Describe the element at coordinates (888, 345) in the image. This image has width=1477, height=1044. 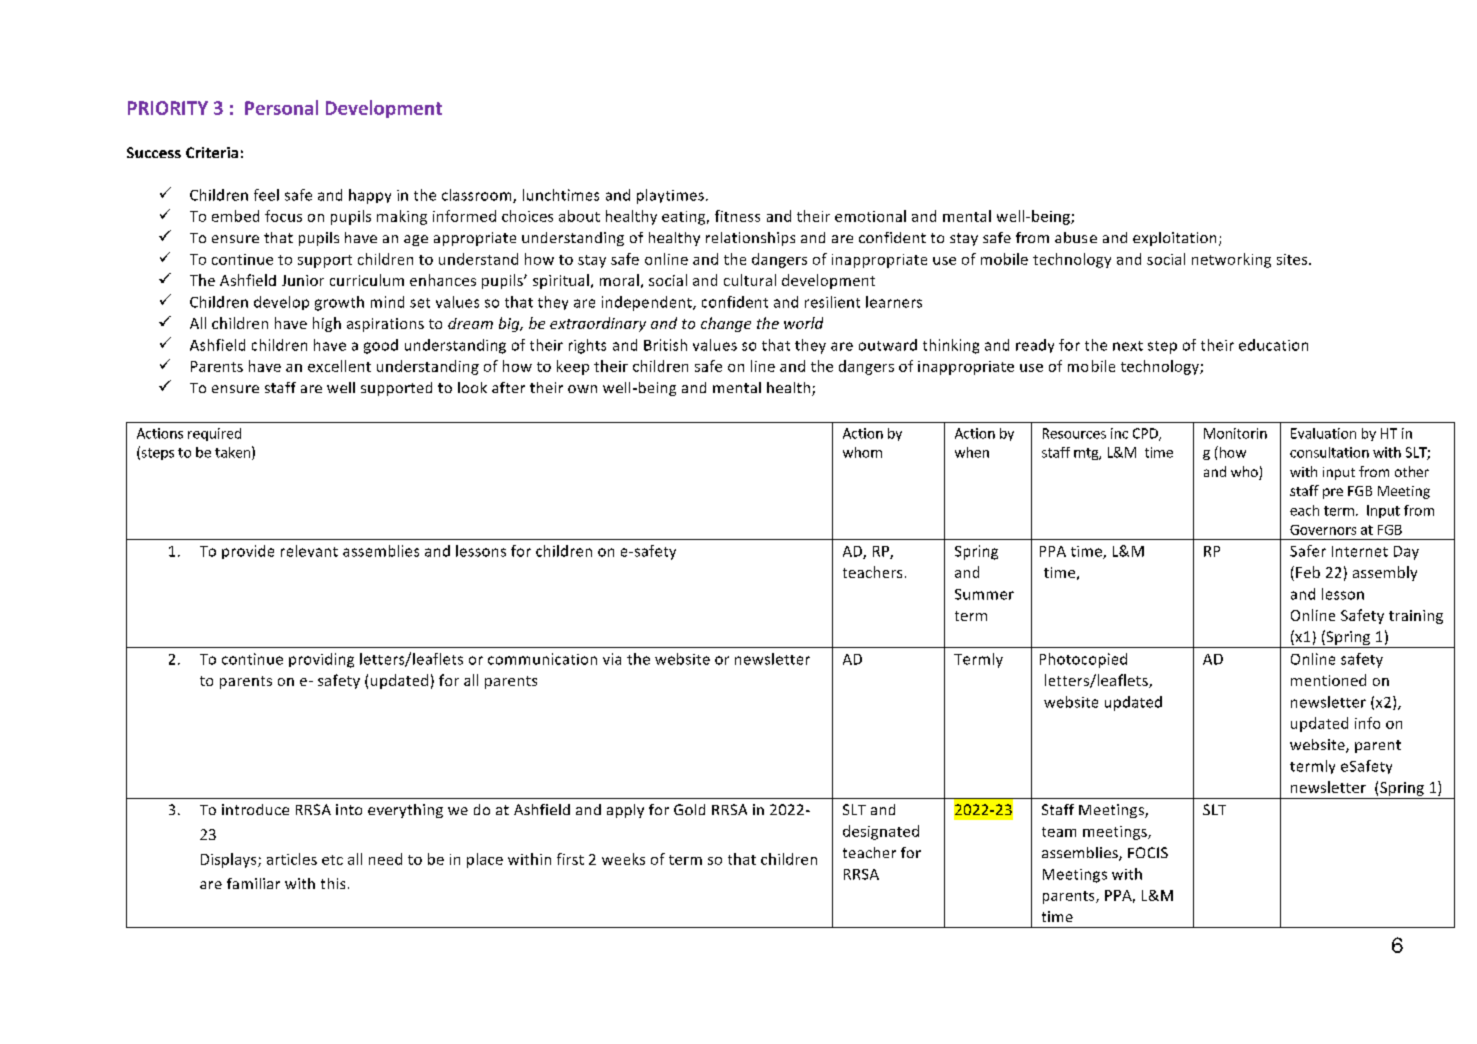
I see `outward` at that location.
